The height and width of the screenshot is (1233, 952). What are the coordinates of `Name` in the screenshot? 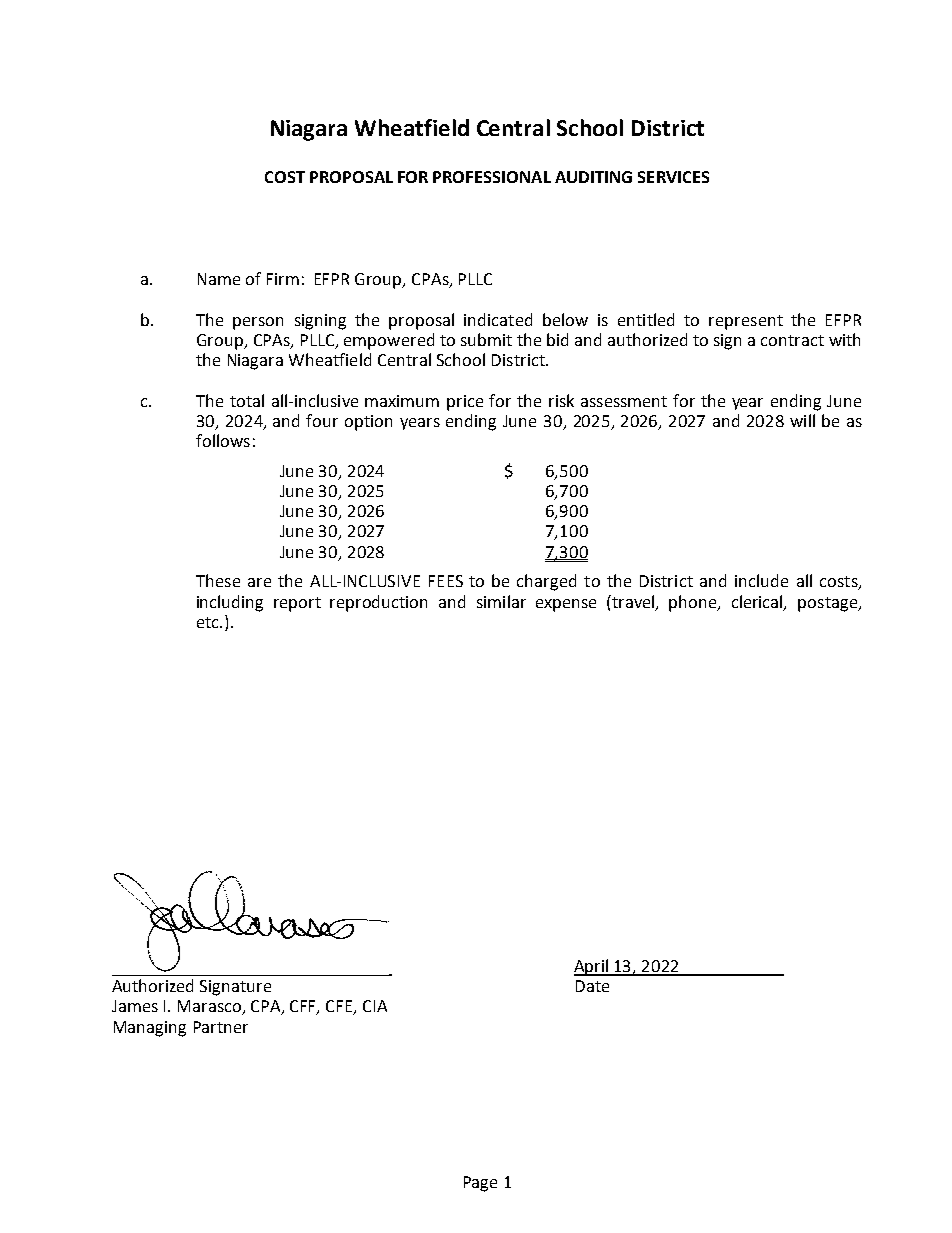 It's located at (219, 279).
